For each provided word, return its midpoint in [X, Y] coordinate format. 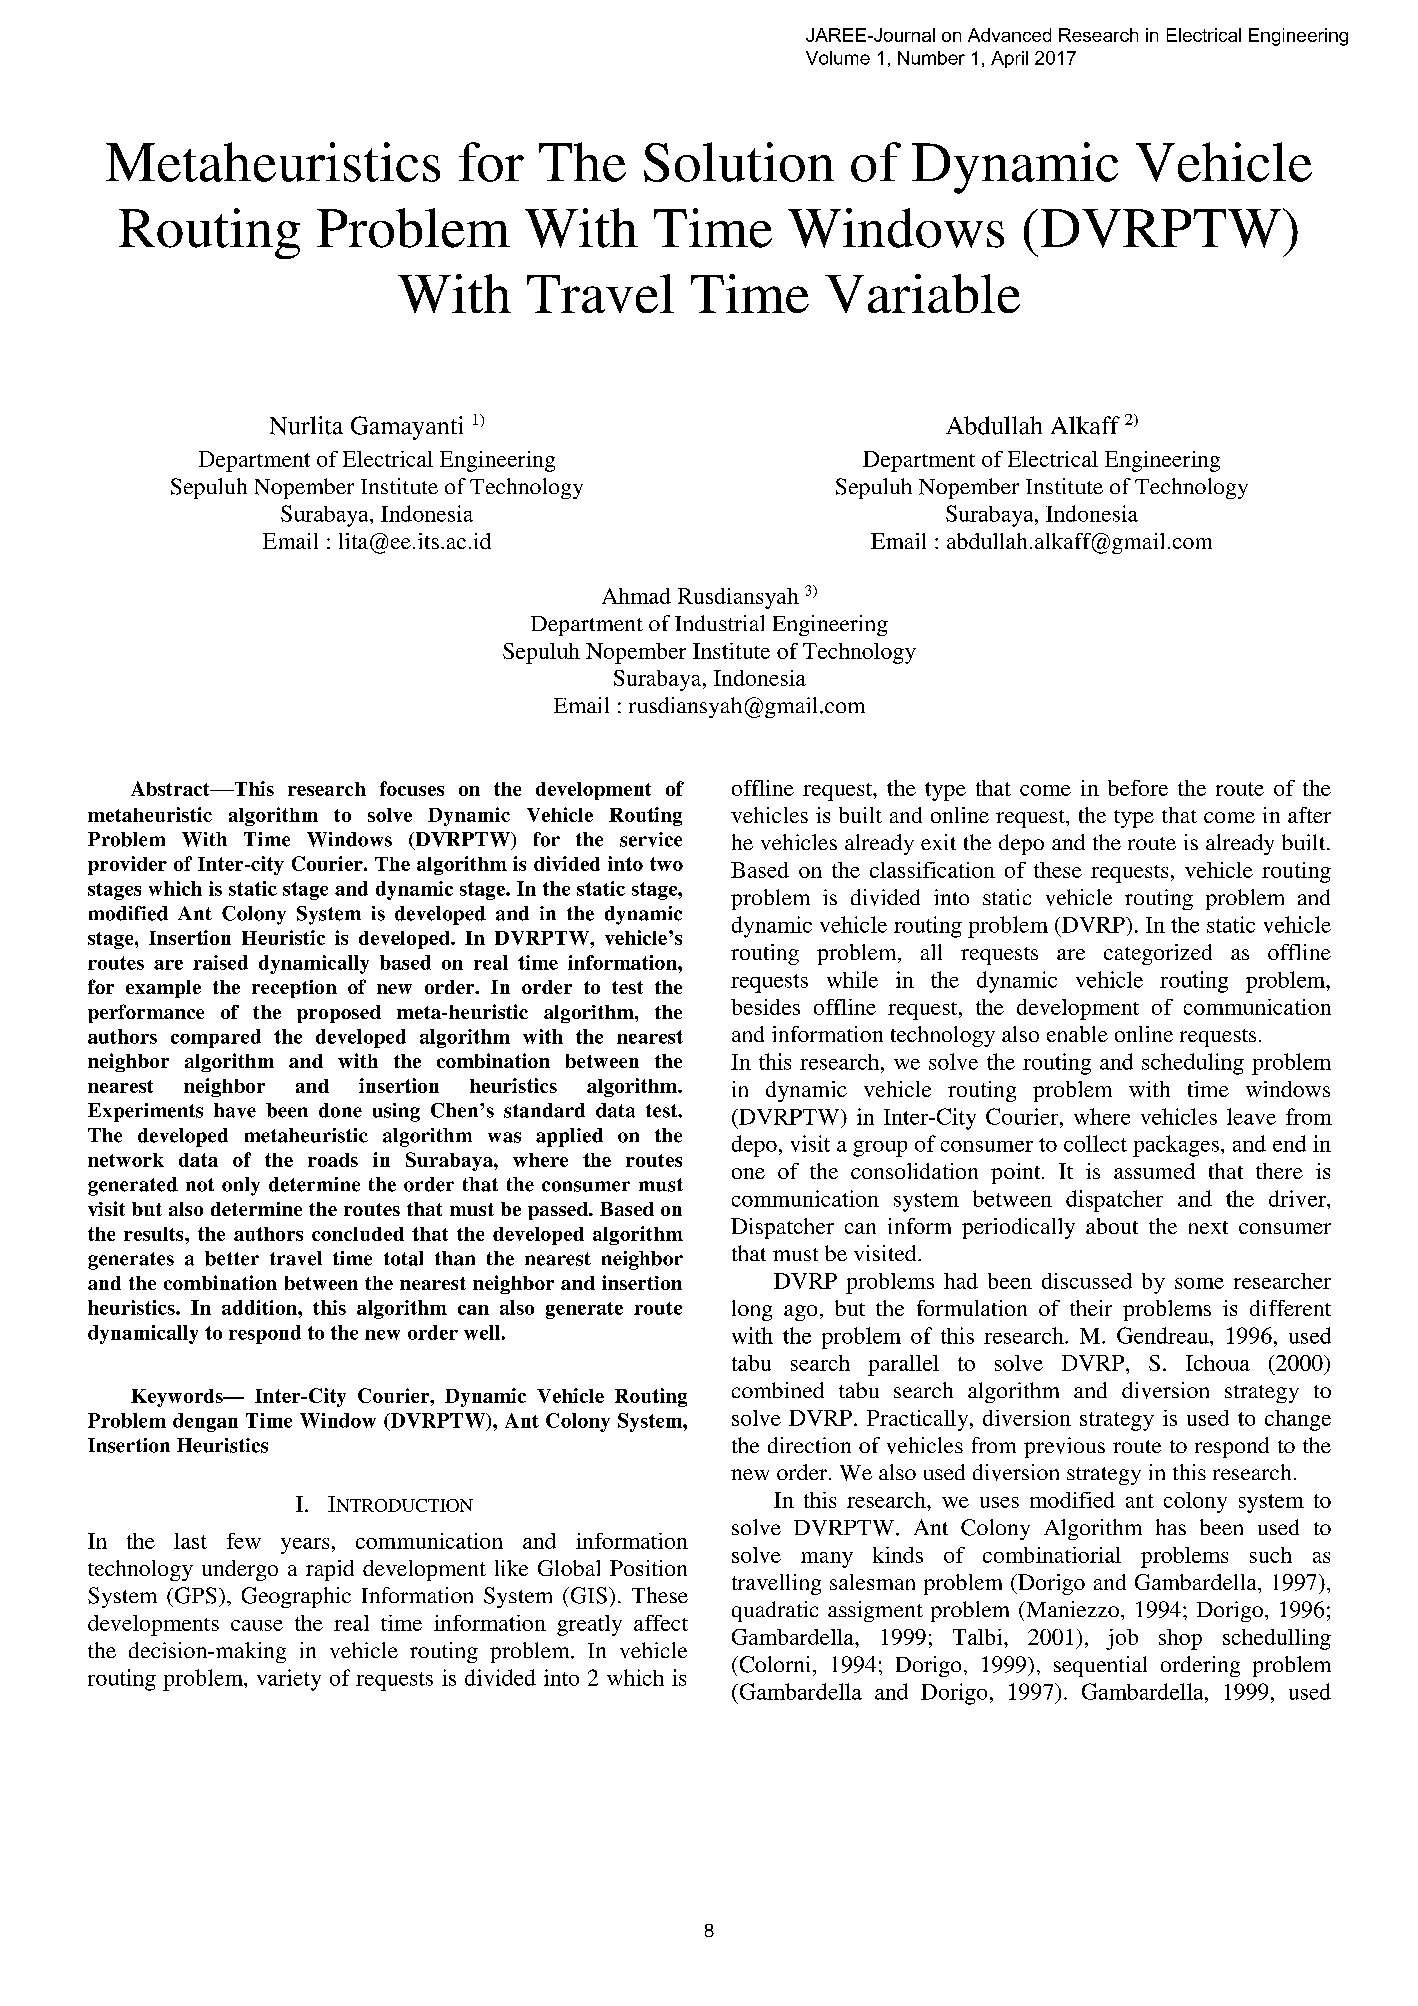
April [1009, 59]
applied [569, 1137]
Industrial [719, 623]
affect [661, 1623]
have [235, 1110]
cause [257, 1625]
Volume [838, 58]
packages [1176, 1146]
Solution [739, 162]
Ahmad [636, 596]
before [1138, 788]
